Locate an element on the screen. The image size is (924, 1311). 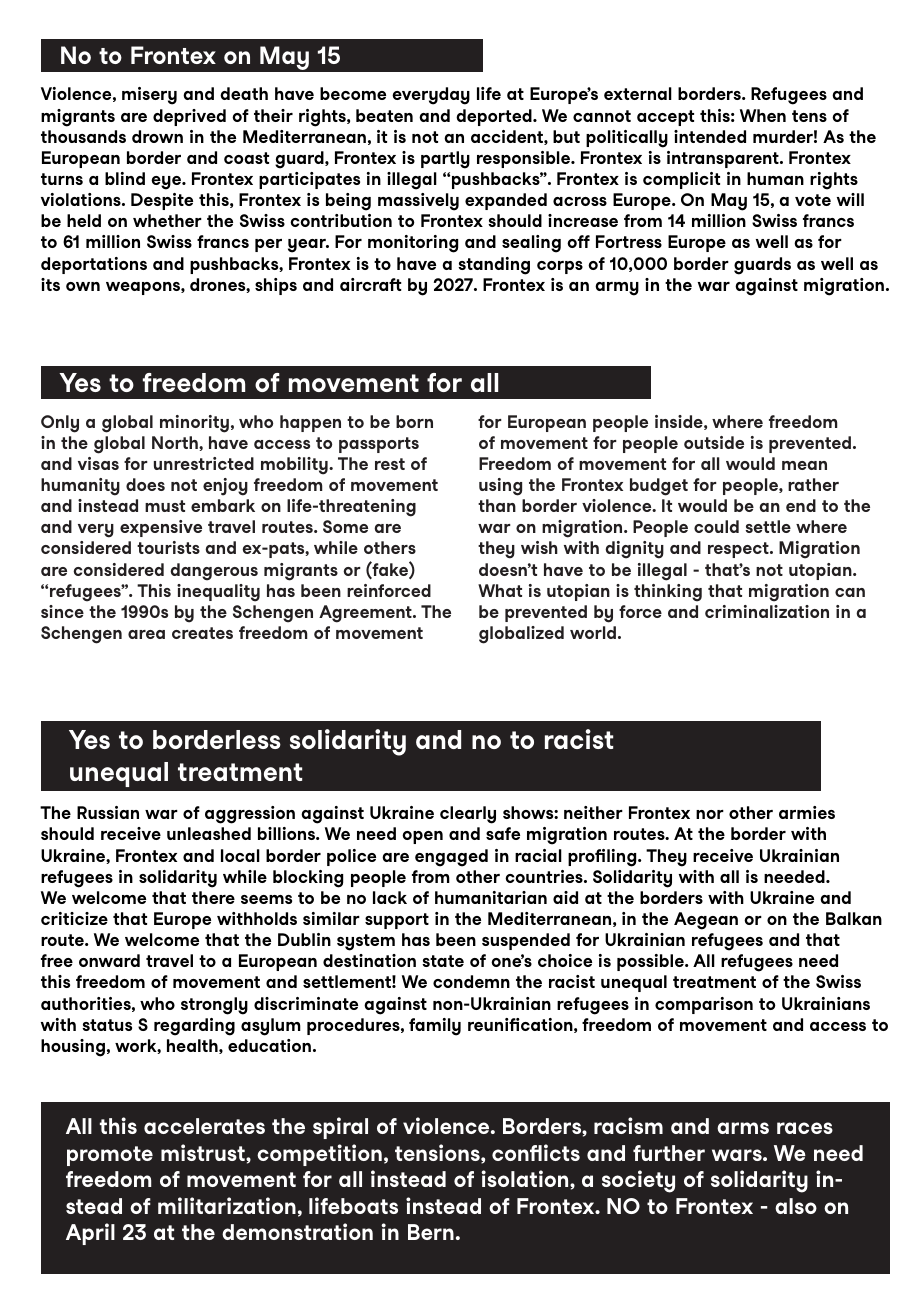
state is located at coordinates (443, 961).
